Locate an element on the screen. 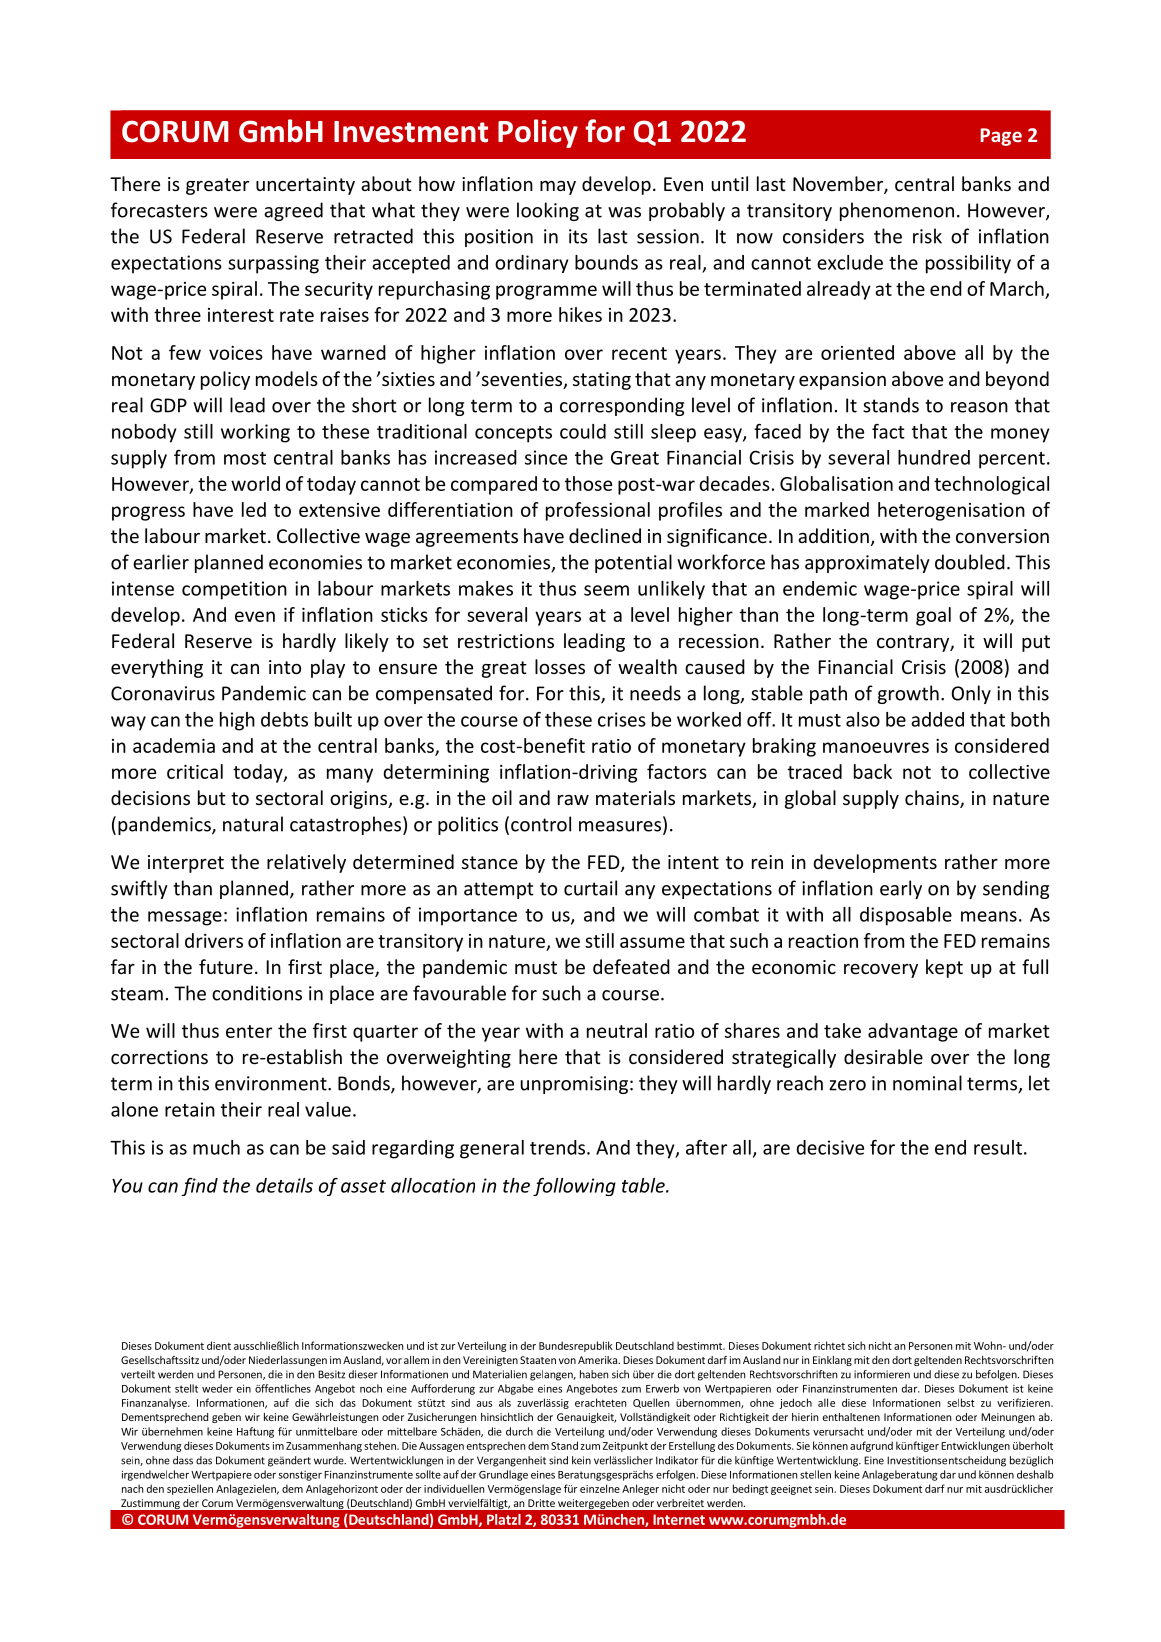 Image resolution: width=1161 pixels, height=1642 pixels. chains is located at coordinates (933, 799).
